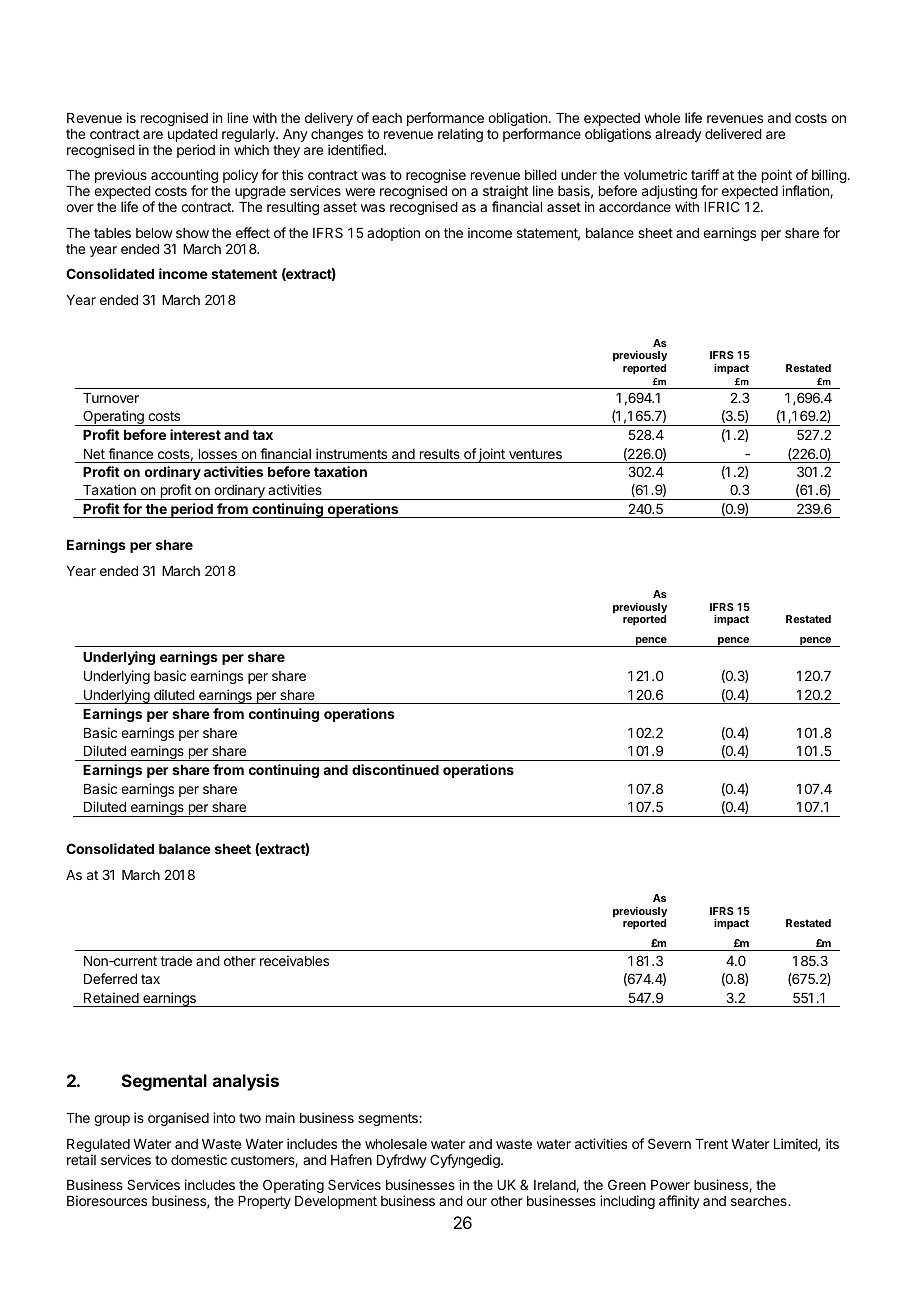 The height and width of the screenshot is (1308, 924). Describe the element at coordinates (535, 454) in the screenshot. I see `ventures` at that location.
